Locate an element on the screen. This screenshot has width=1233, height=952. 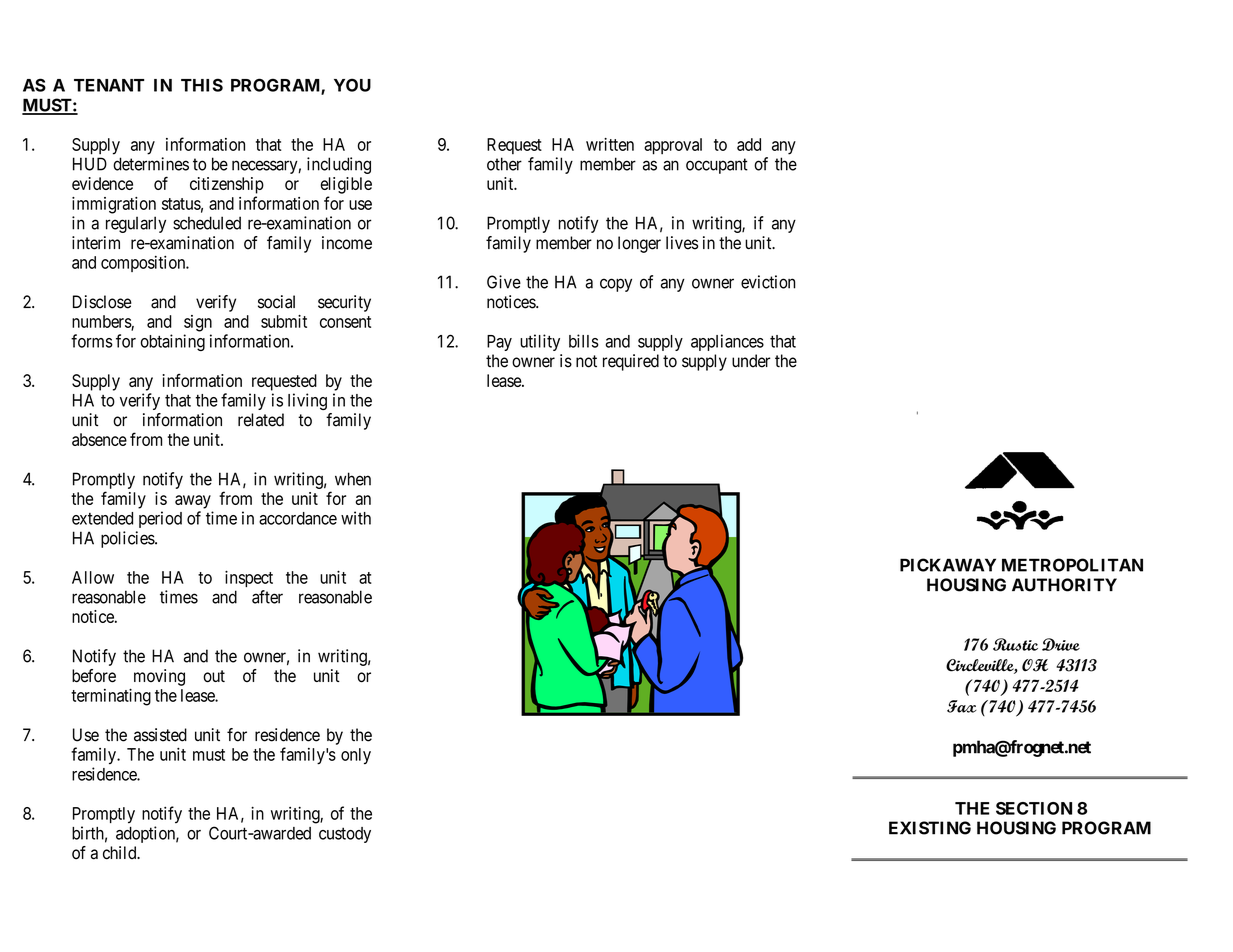
inspect is located at coordinates (249, 578).
